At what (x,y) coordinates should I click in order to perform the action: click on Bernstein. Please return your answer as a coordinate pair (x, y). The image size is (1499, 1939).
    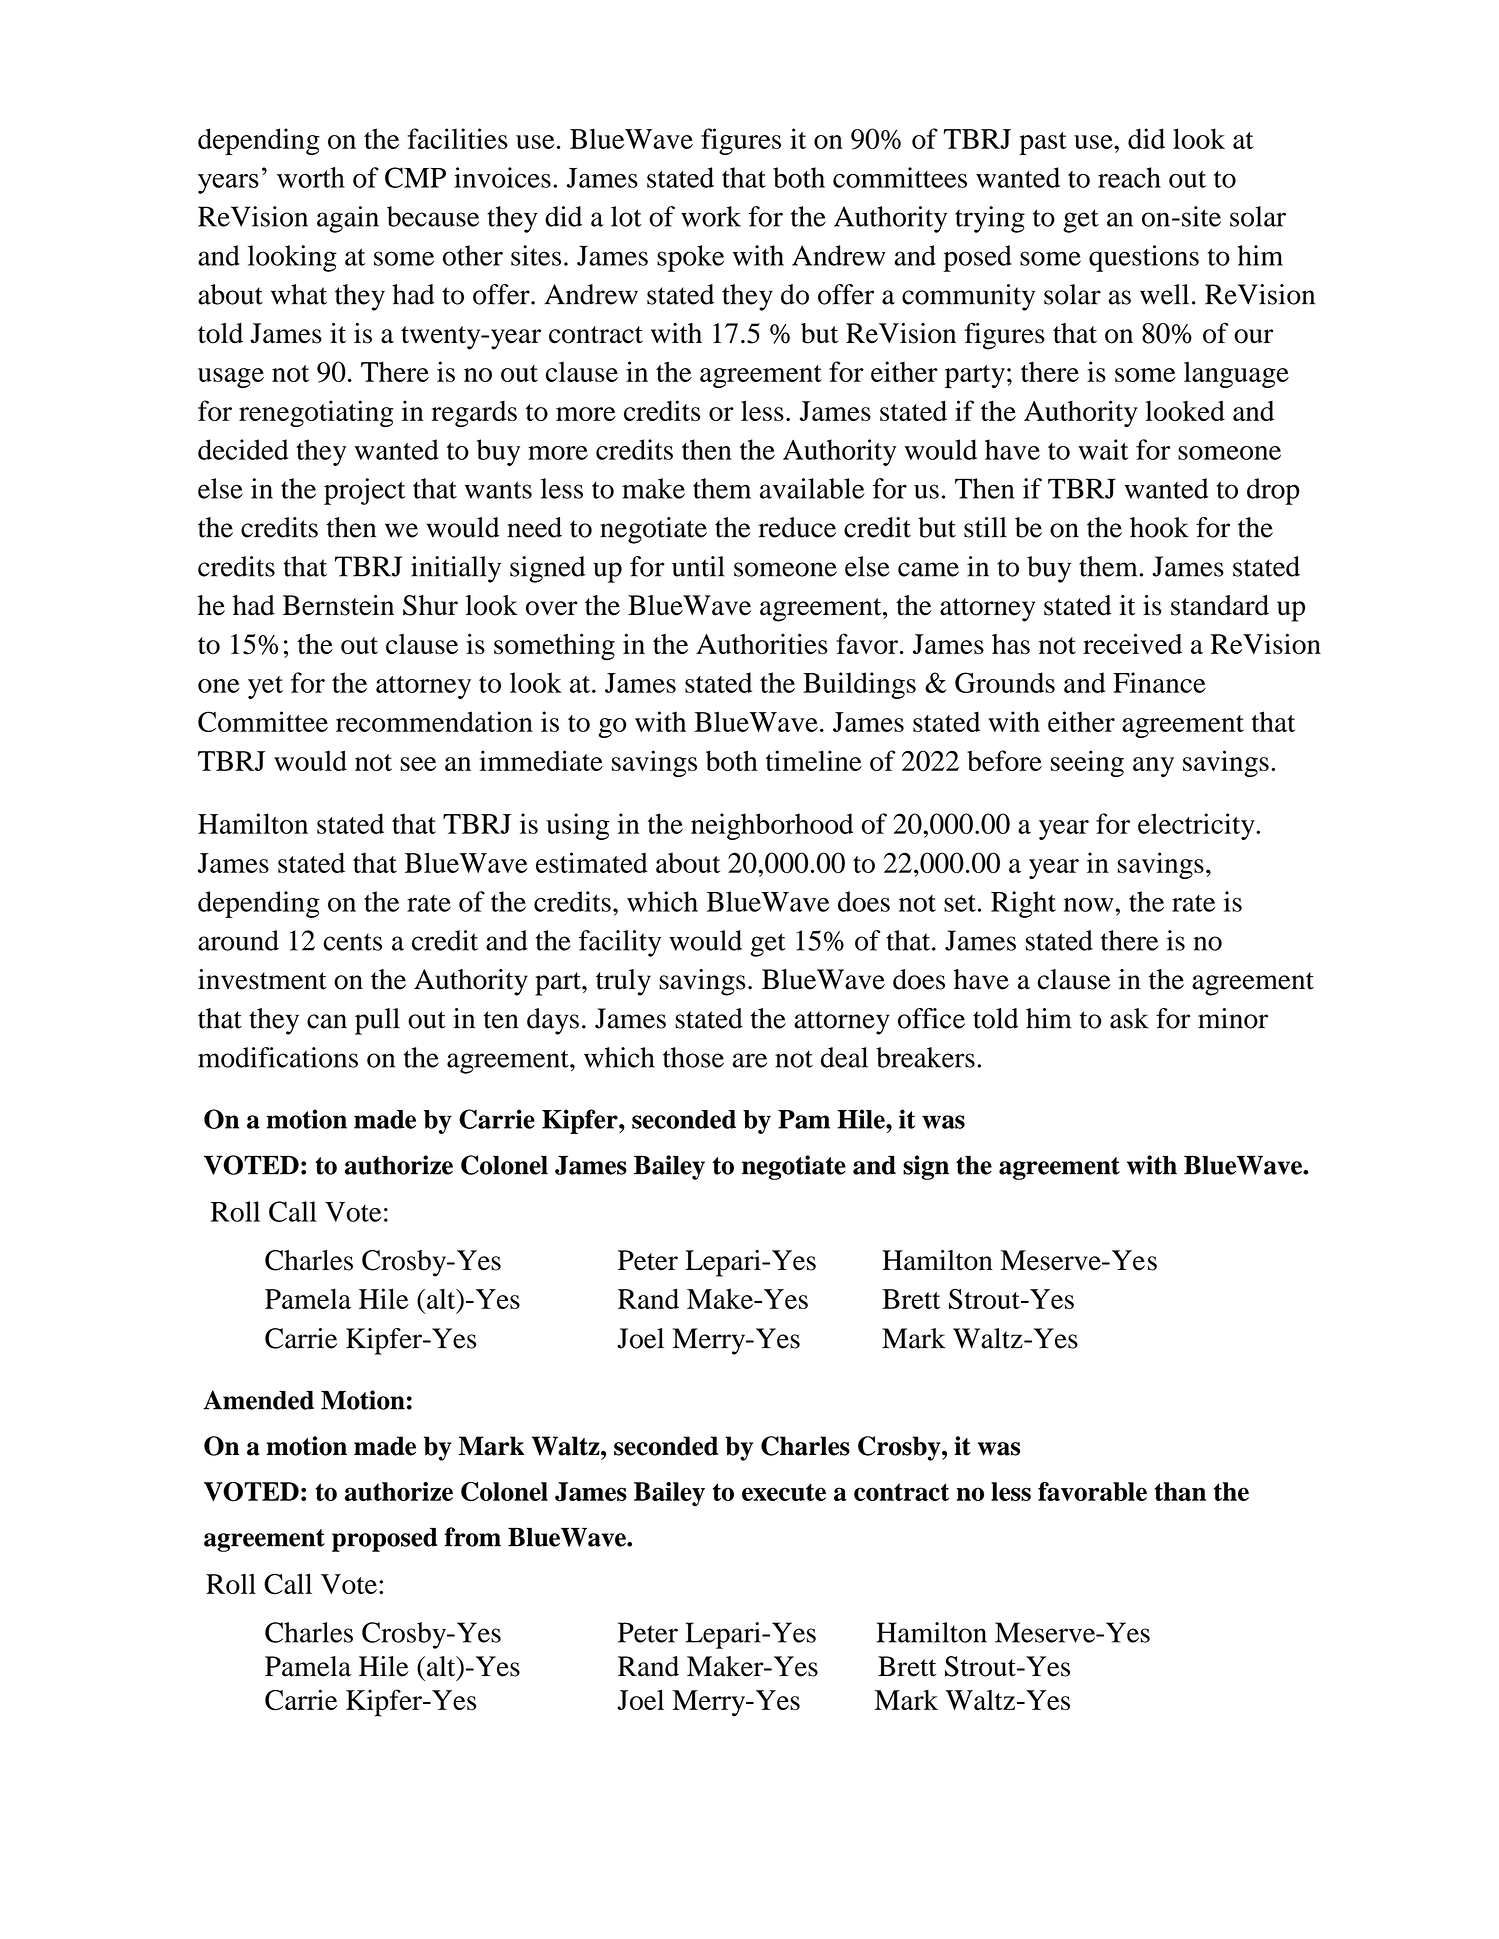
    Looking at the image, I should click on (338, 605).
